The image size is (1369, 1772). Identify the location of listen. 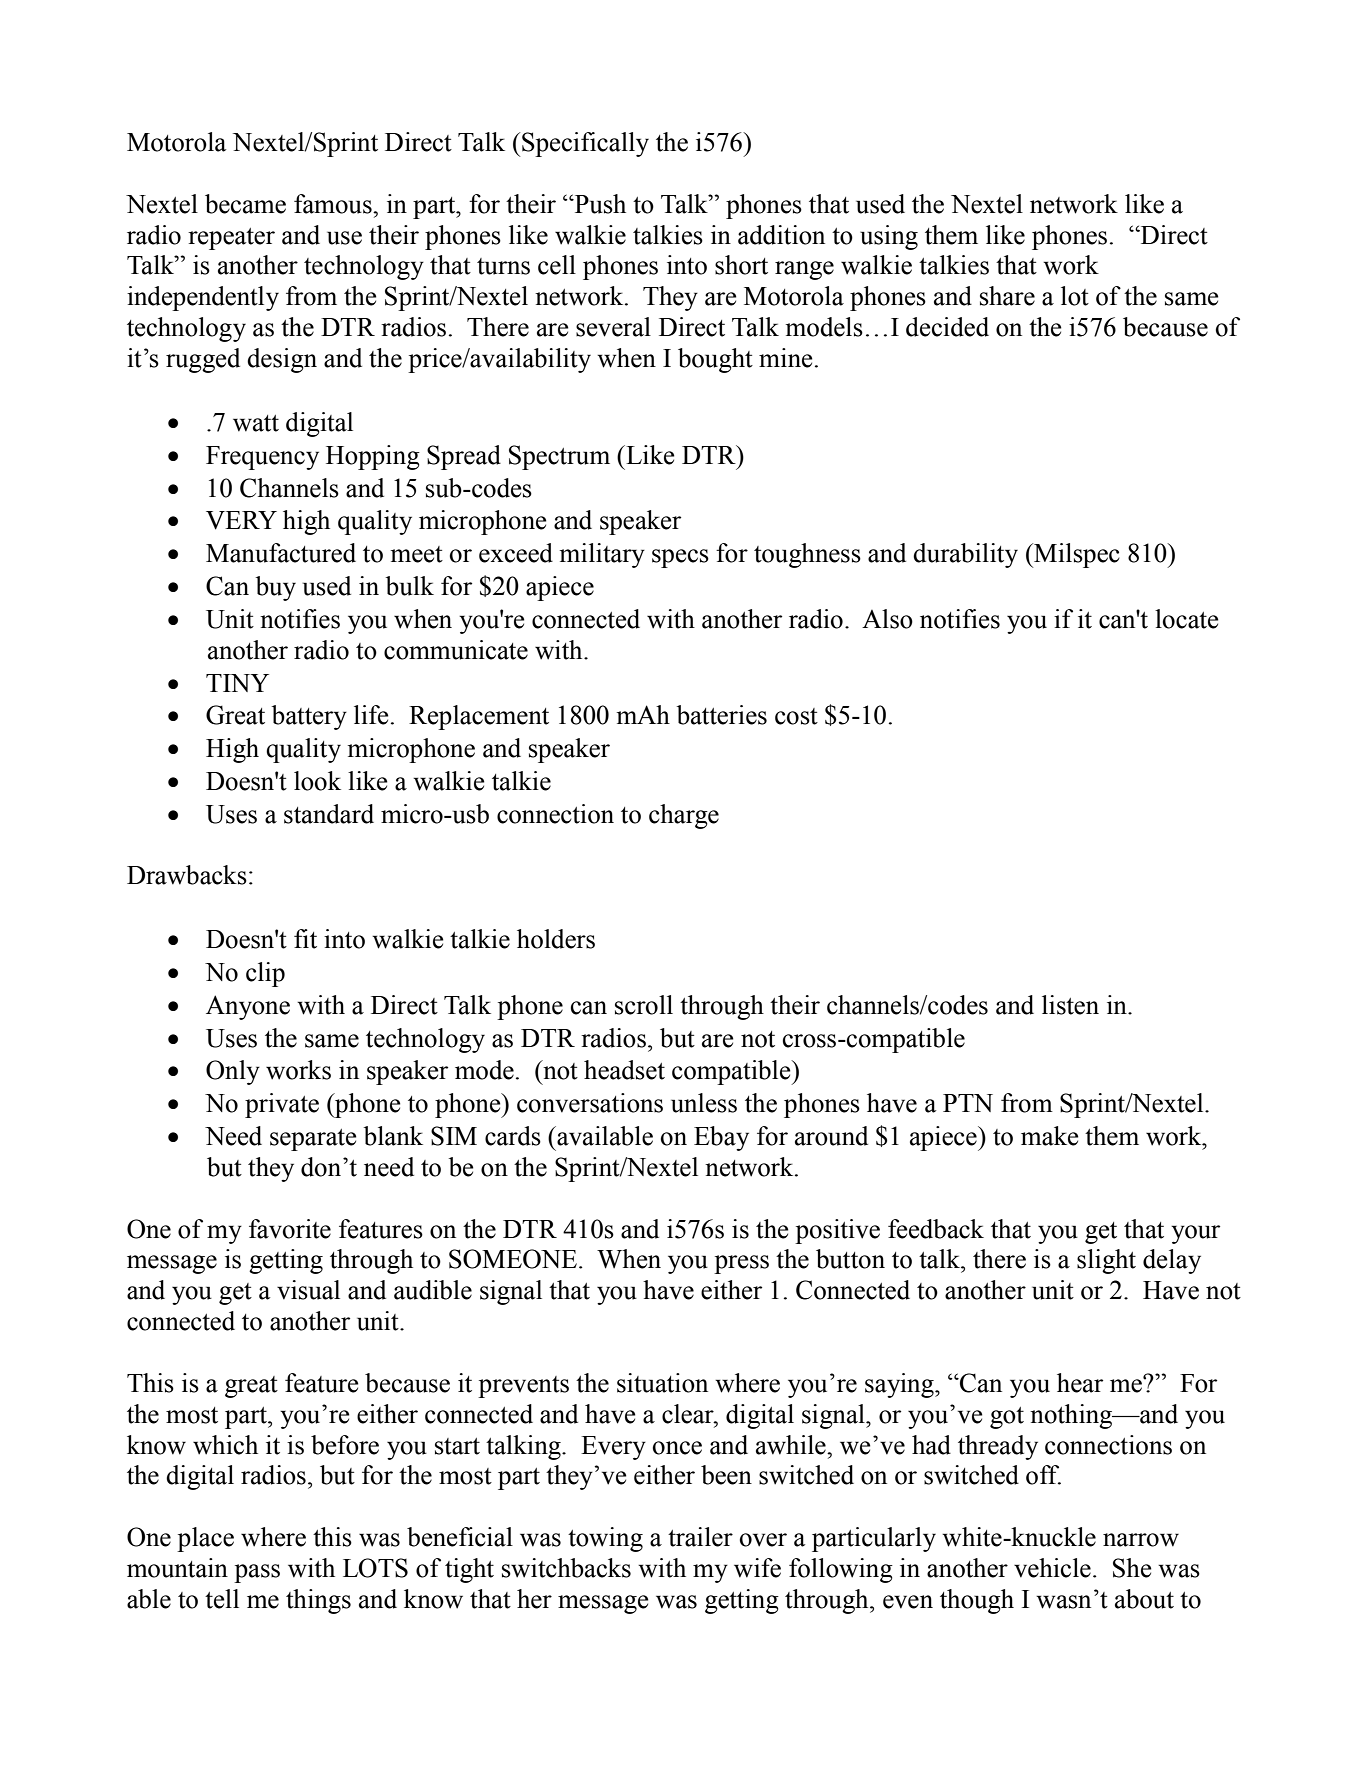
(1070, 1005).
